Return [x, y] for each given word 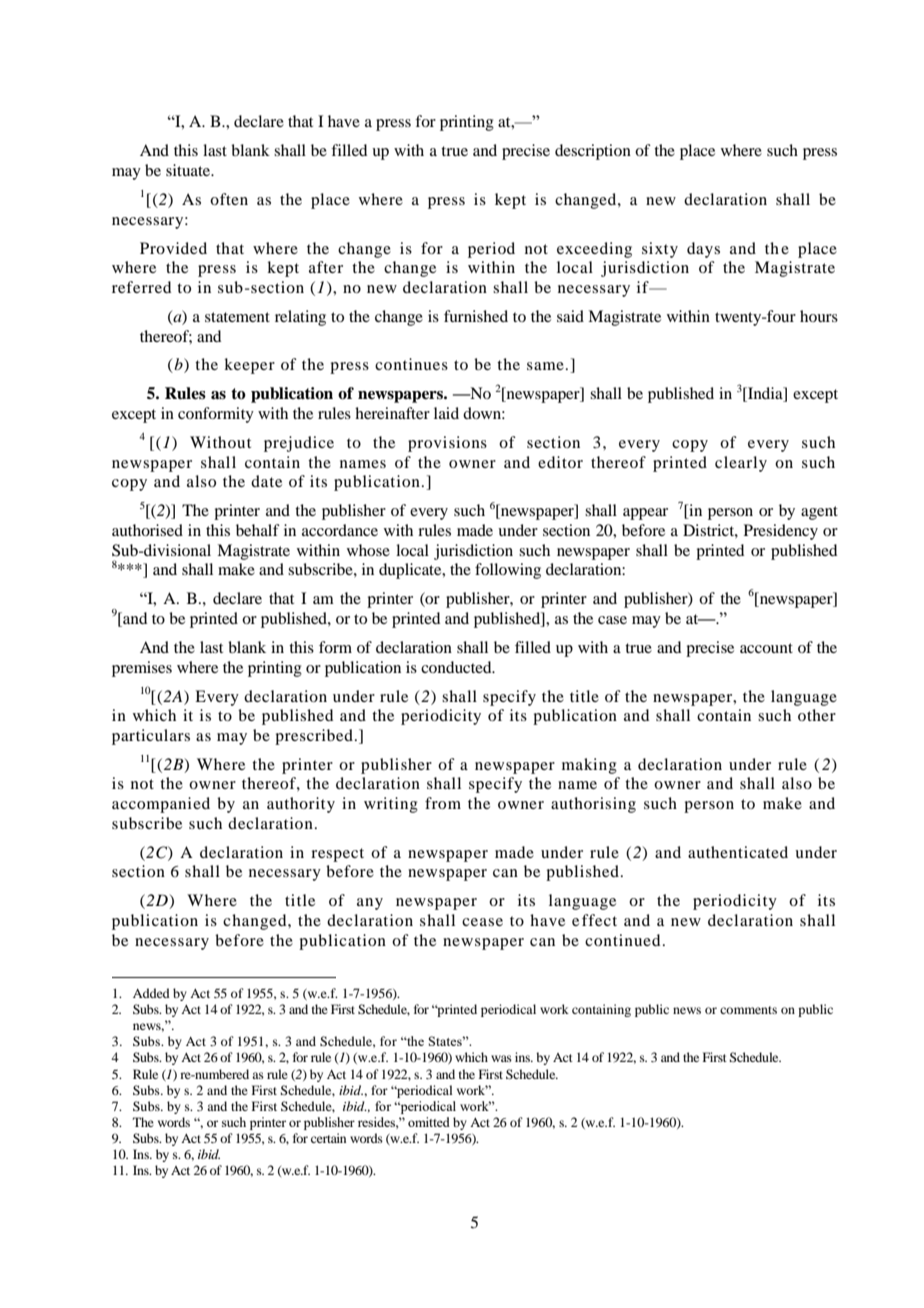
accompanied [161, 805]
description [593, 152]
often [229, 199]
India [765, 394]
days [703, 250]
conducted [457, 667]
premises [142, 669]
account [766, 648]
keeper [249, 366]
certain [328, 1138]
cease [482, 922]
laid [446, 413]
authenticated [738, 852]
